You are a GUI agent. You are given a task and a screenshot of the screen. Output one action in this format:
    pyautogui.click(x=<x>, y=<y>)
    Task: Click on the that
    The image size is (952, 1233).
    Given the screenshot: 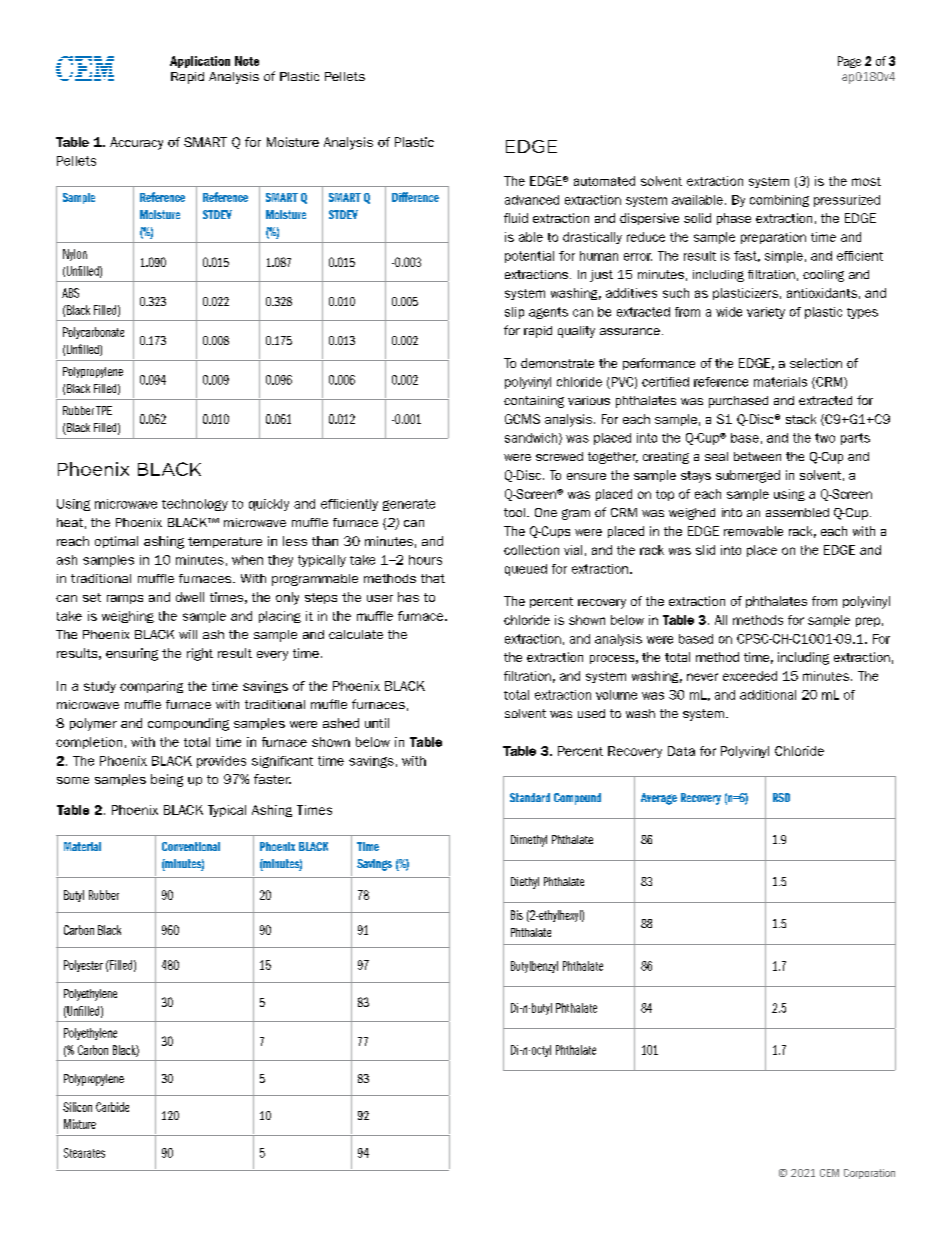 What is the action you would take?
    pyautogui.click(x=433, y=578)
